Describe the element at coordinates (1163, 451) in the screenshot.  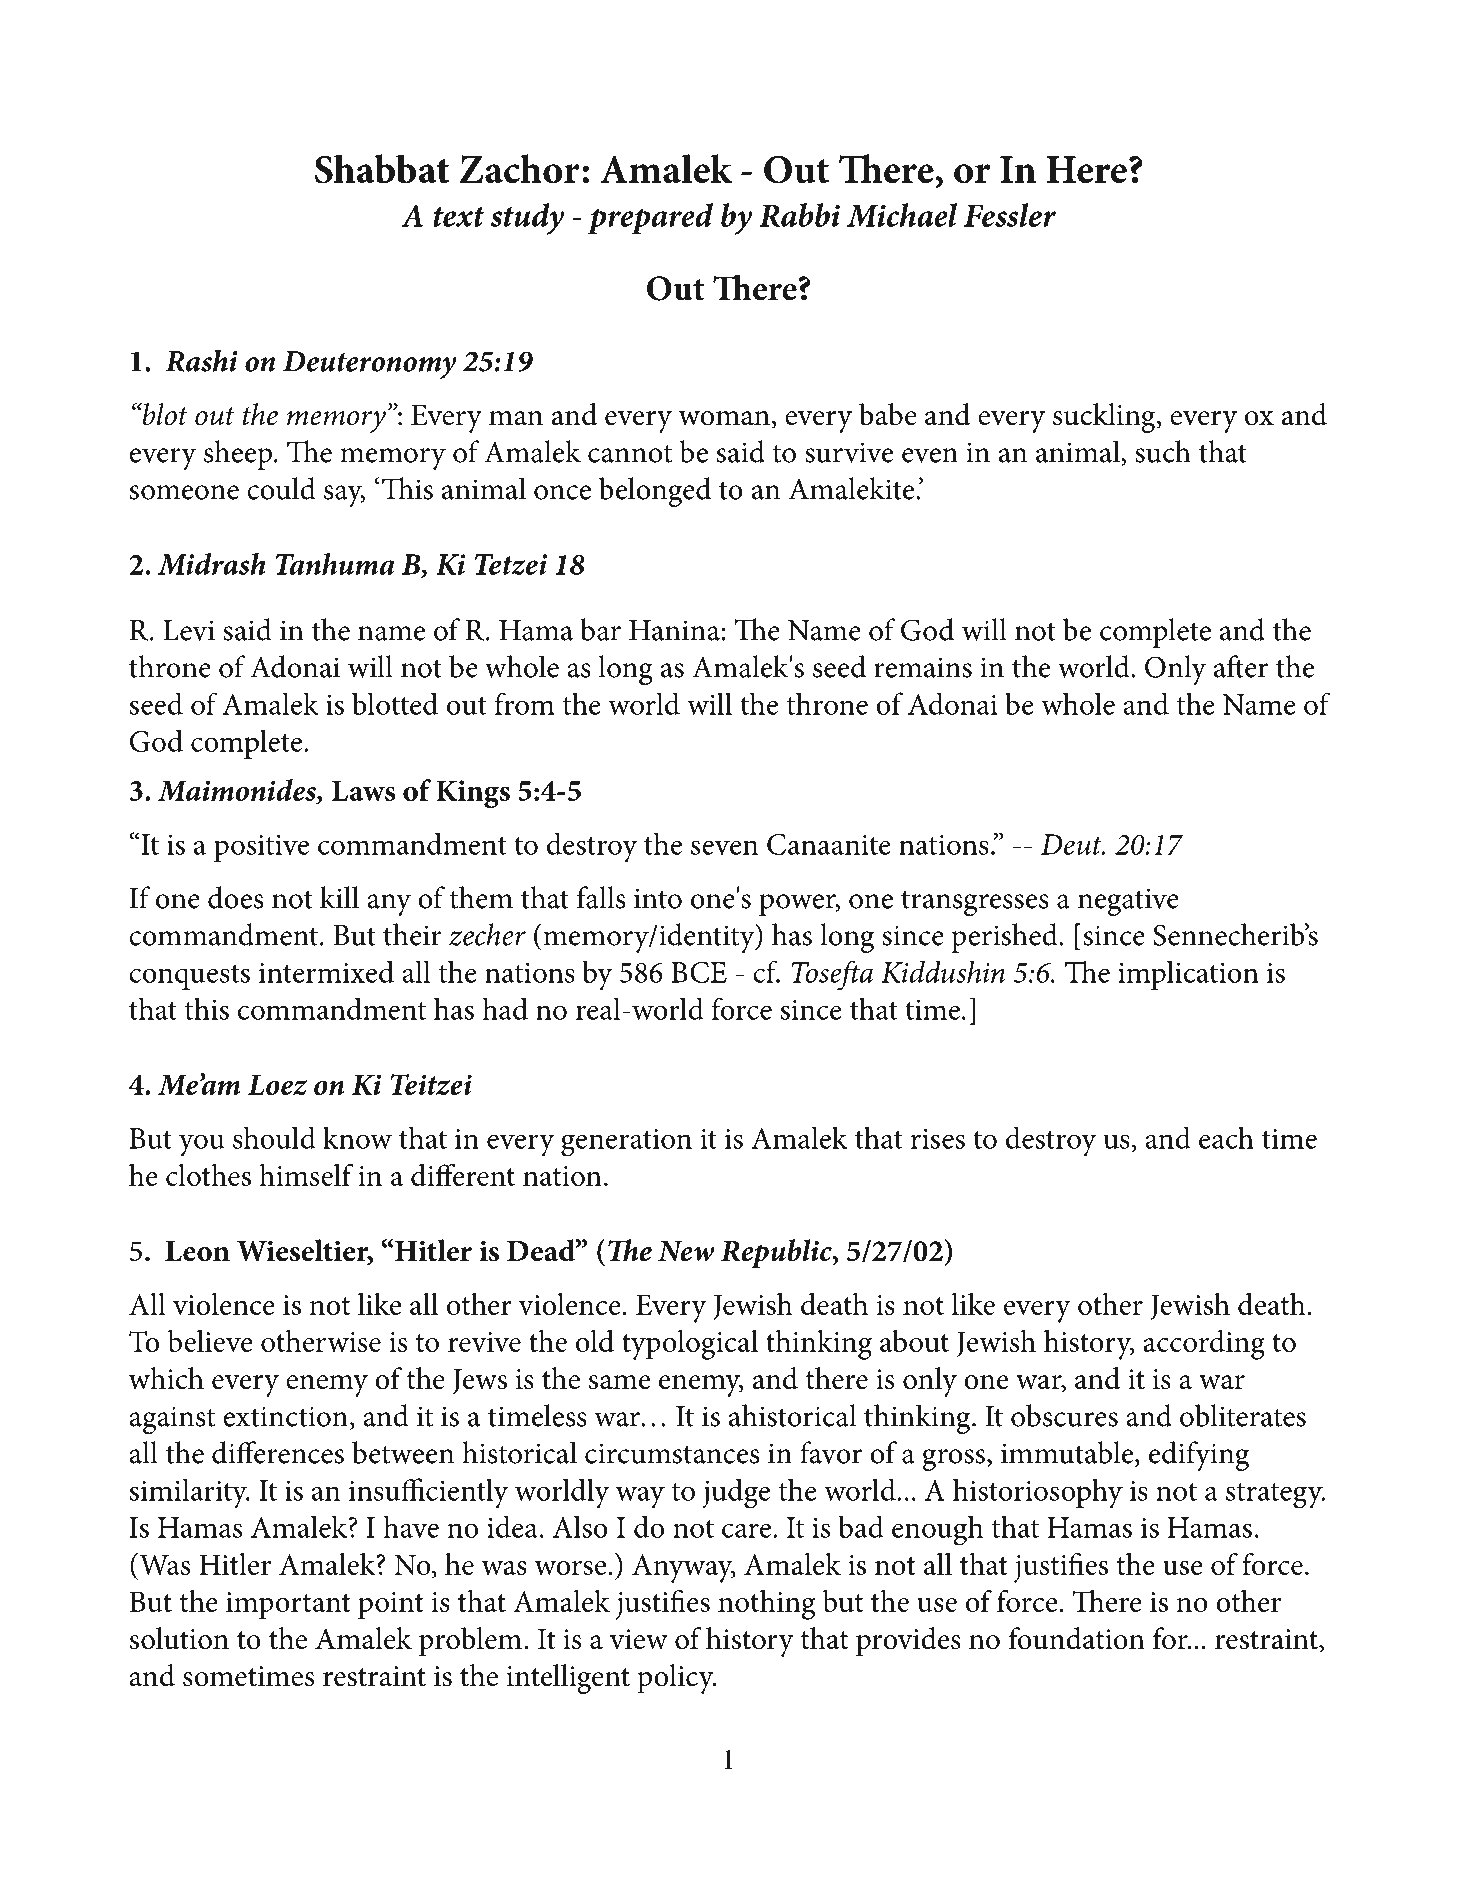
I see `such` at that location.
